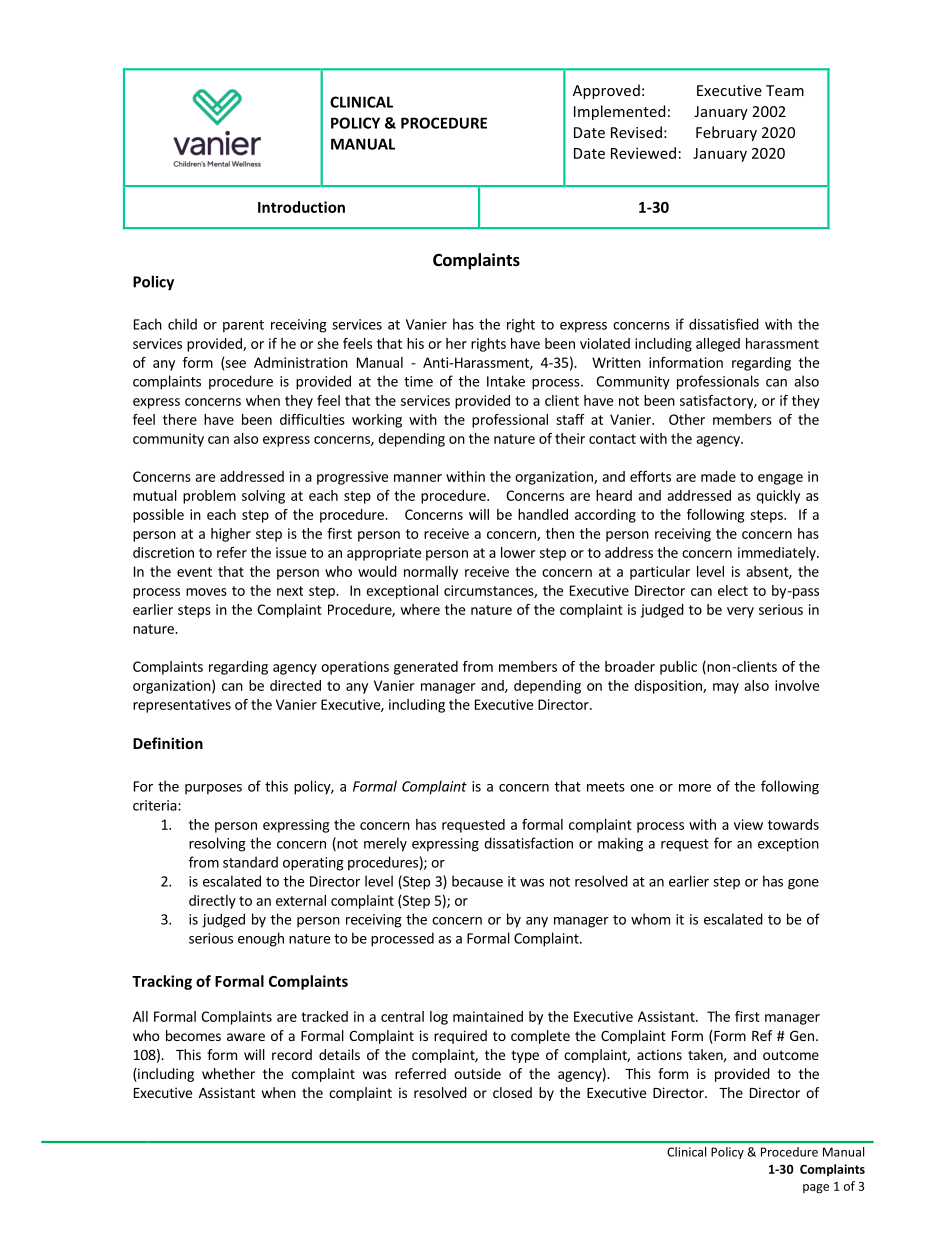  Describe the element at coordinates (726, 133) in the screenshot. I see `February` at that location.
